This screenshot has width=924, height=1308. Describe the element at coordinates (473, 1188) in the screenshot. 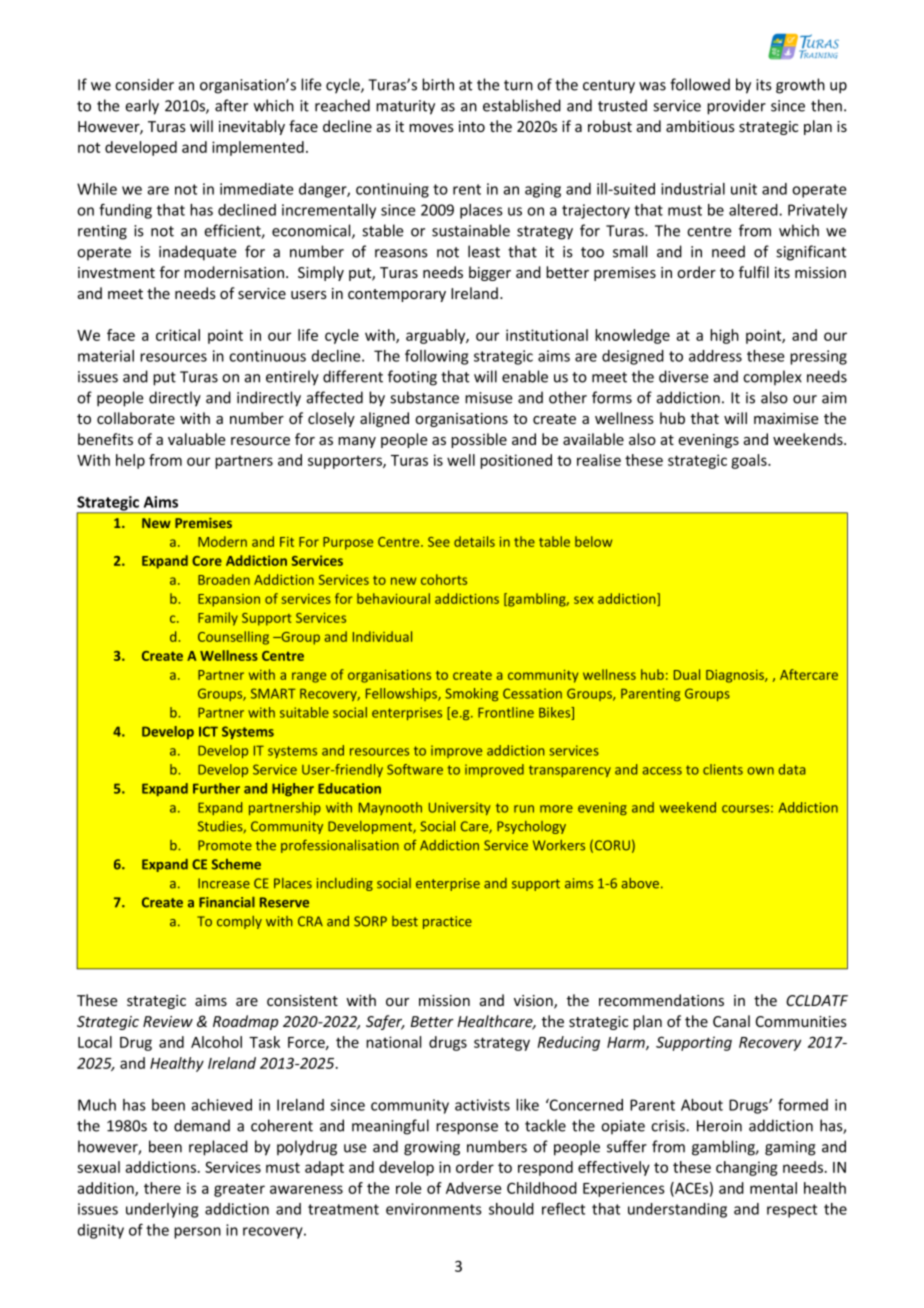

I see `Adverse` at that location.
